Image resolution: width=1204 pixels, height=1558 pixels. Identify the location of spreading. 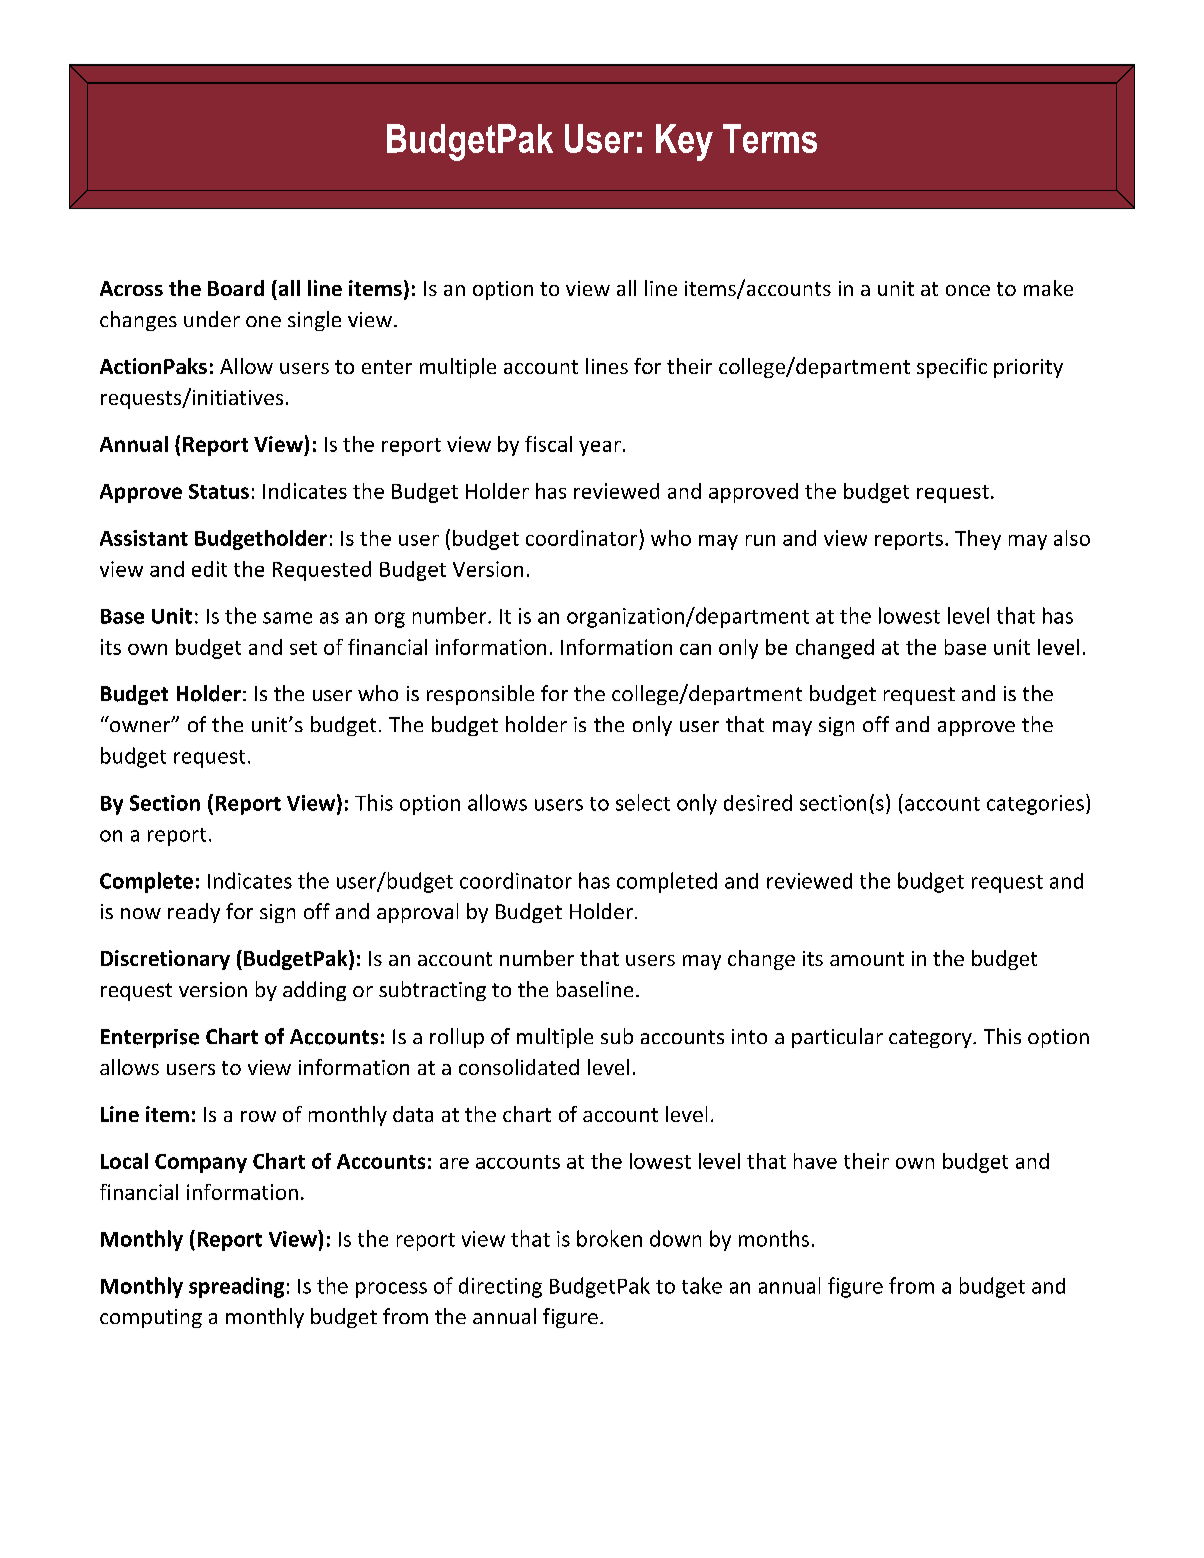
(236, 1287).
